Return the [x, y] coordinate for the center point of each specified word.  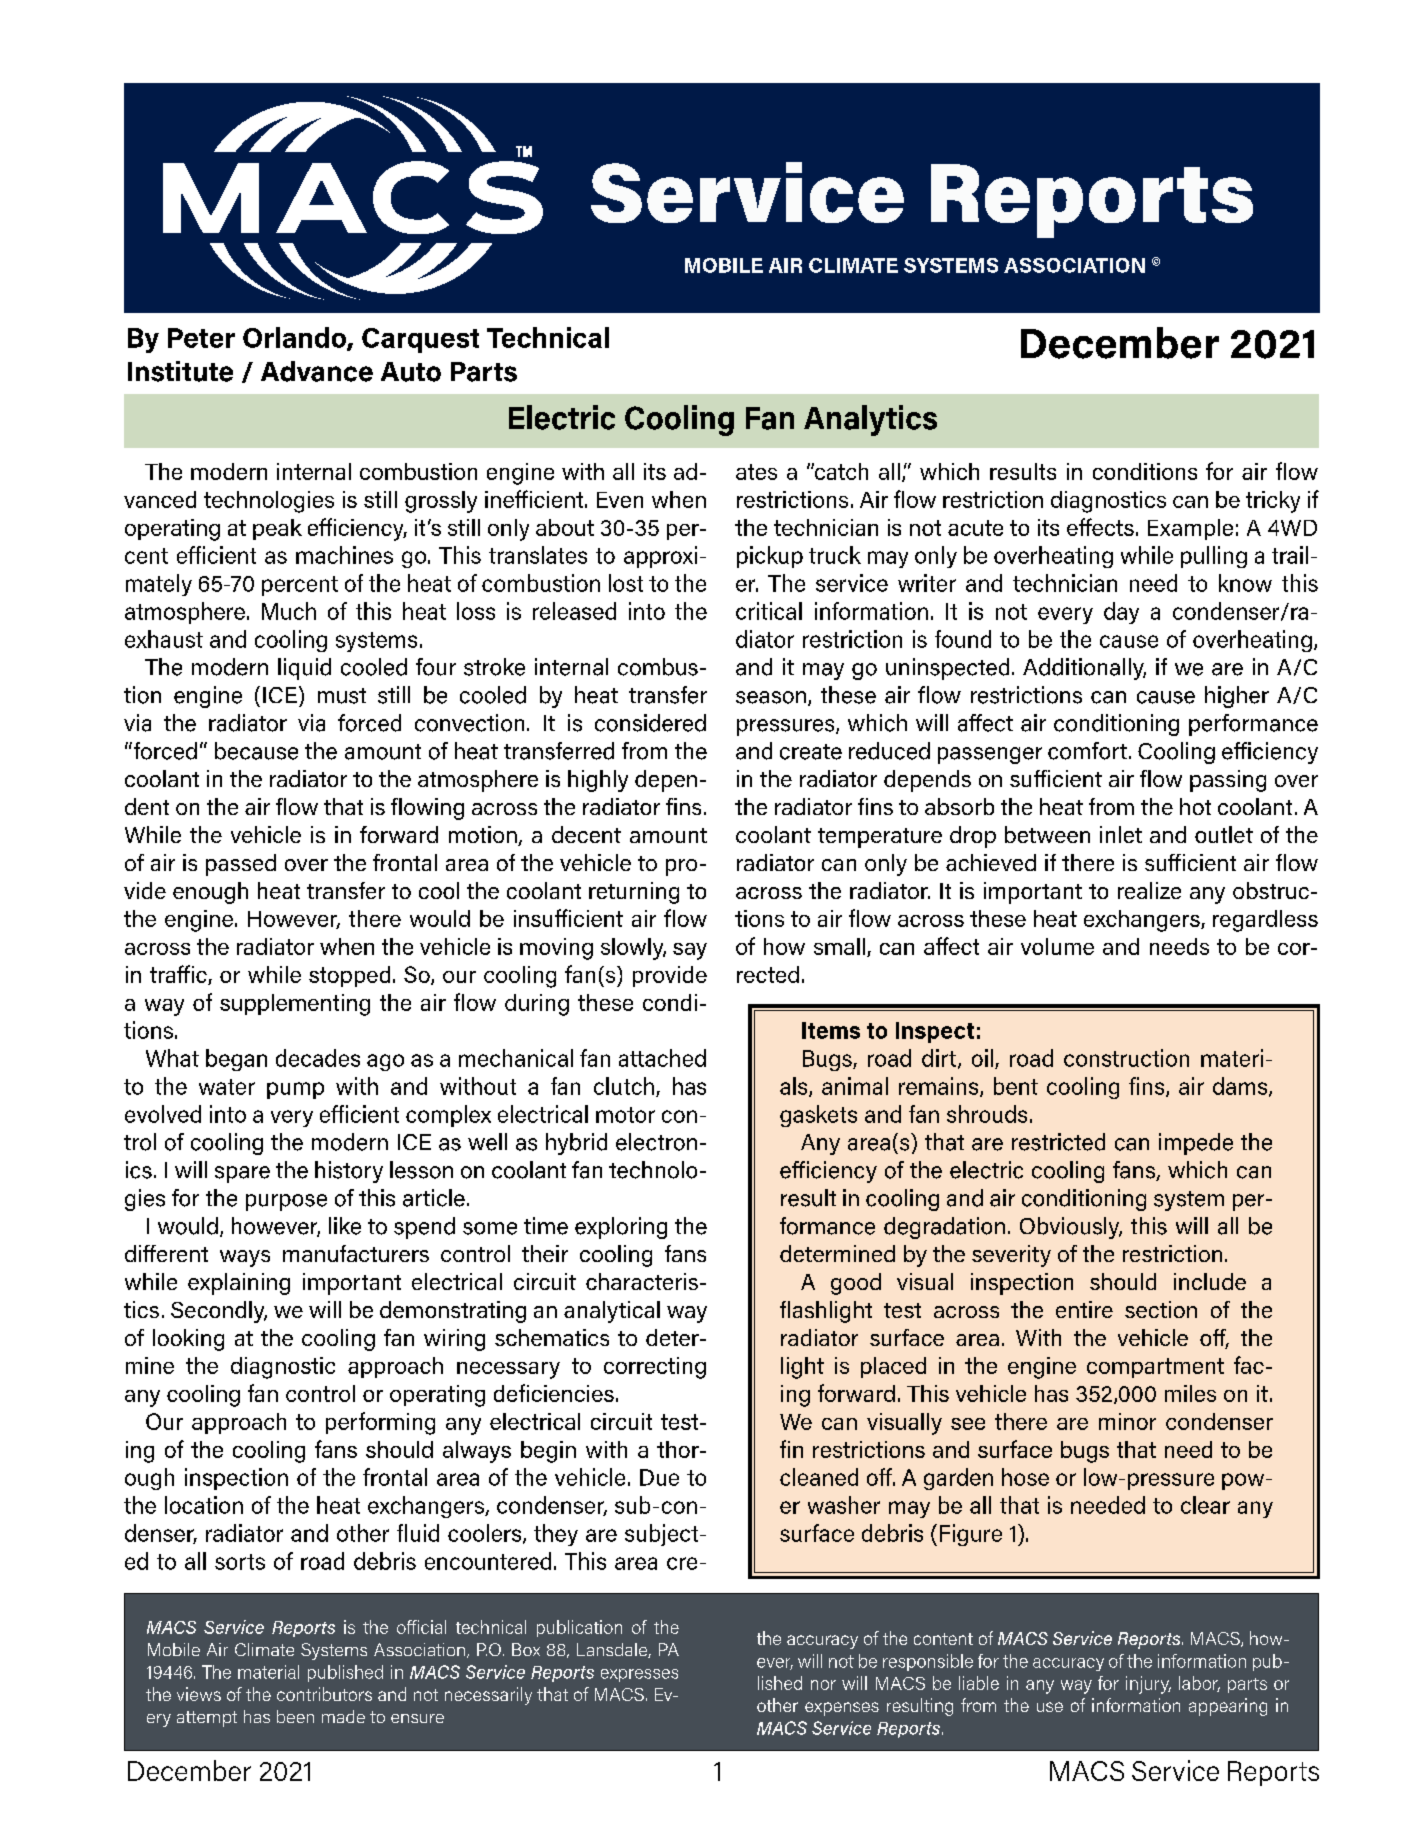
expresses [639, 1675]
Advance [317, 371]
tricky [1273, 502]
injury [1148, 1685]
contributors [324, 1694]
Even [620, 500]
